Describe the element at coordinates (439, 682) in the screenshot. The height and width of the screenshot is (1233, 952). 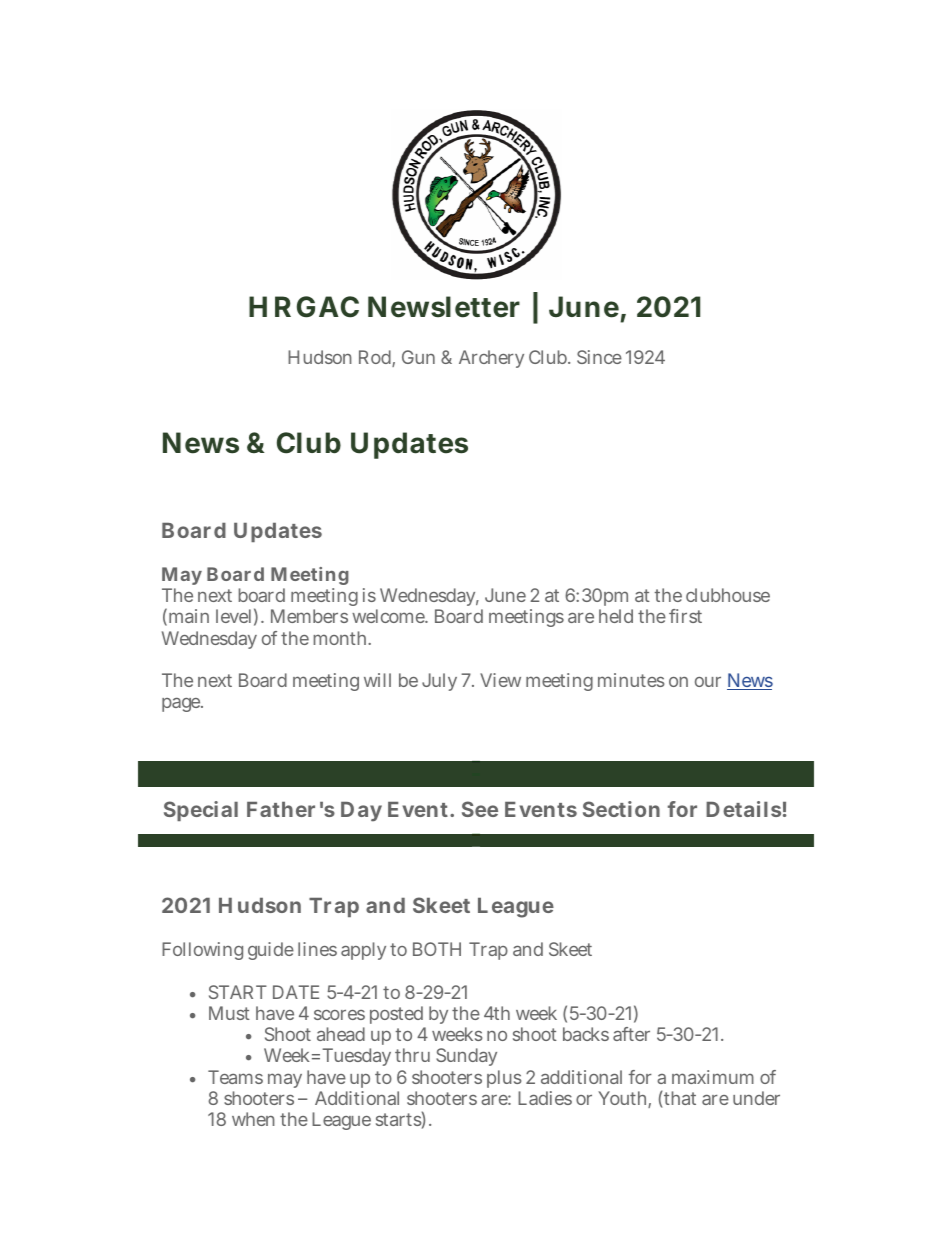
I see `July` at that location.
